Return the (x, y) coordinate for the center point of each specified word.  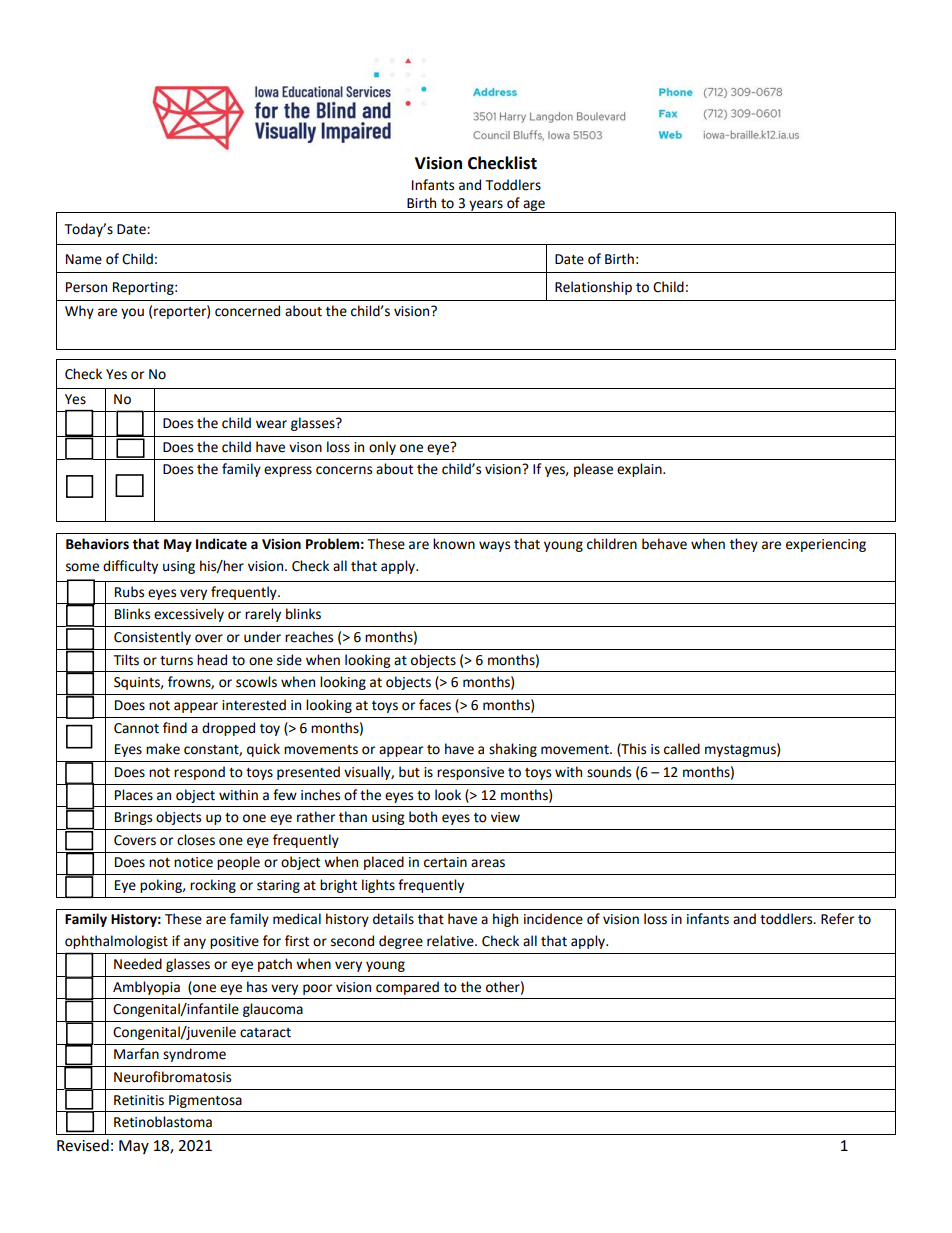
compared (407, 988)
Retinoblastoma (163, 1122)
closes (196, 840)
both (423, 817)
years (486, 206)
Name (84, 259)
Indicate (221, 544)
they (744, 545)
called (682, 749)
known (454, 544)
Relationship (593, 288)
